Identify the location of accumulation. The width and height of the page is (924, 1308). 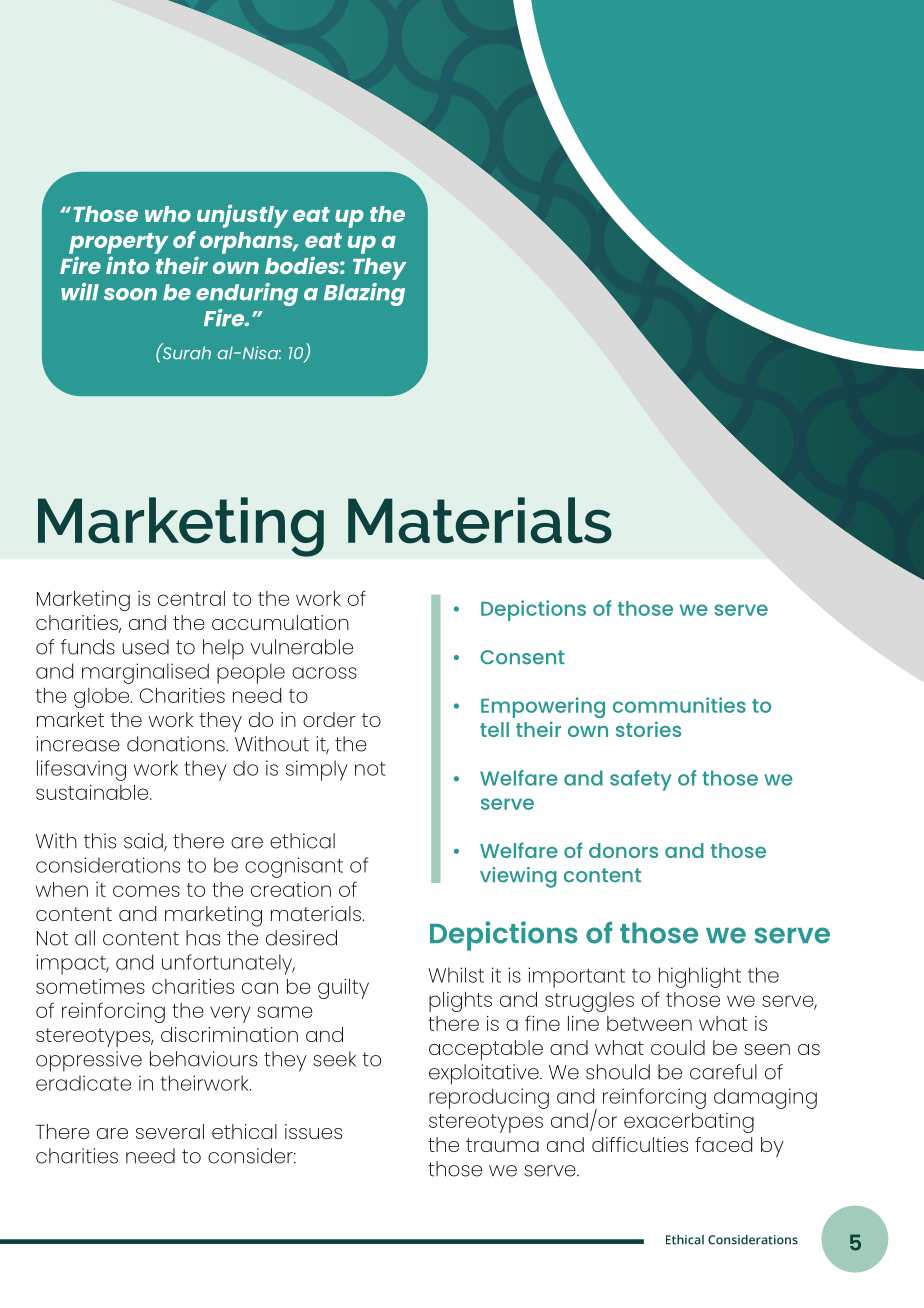
(280, 622).
